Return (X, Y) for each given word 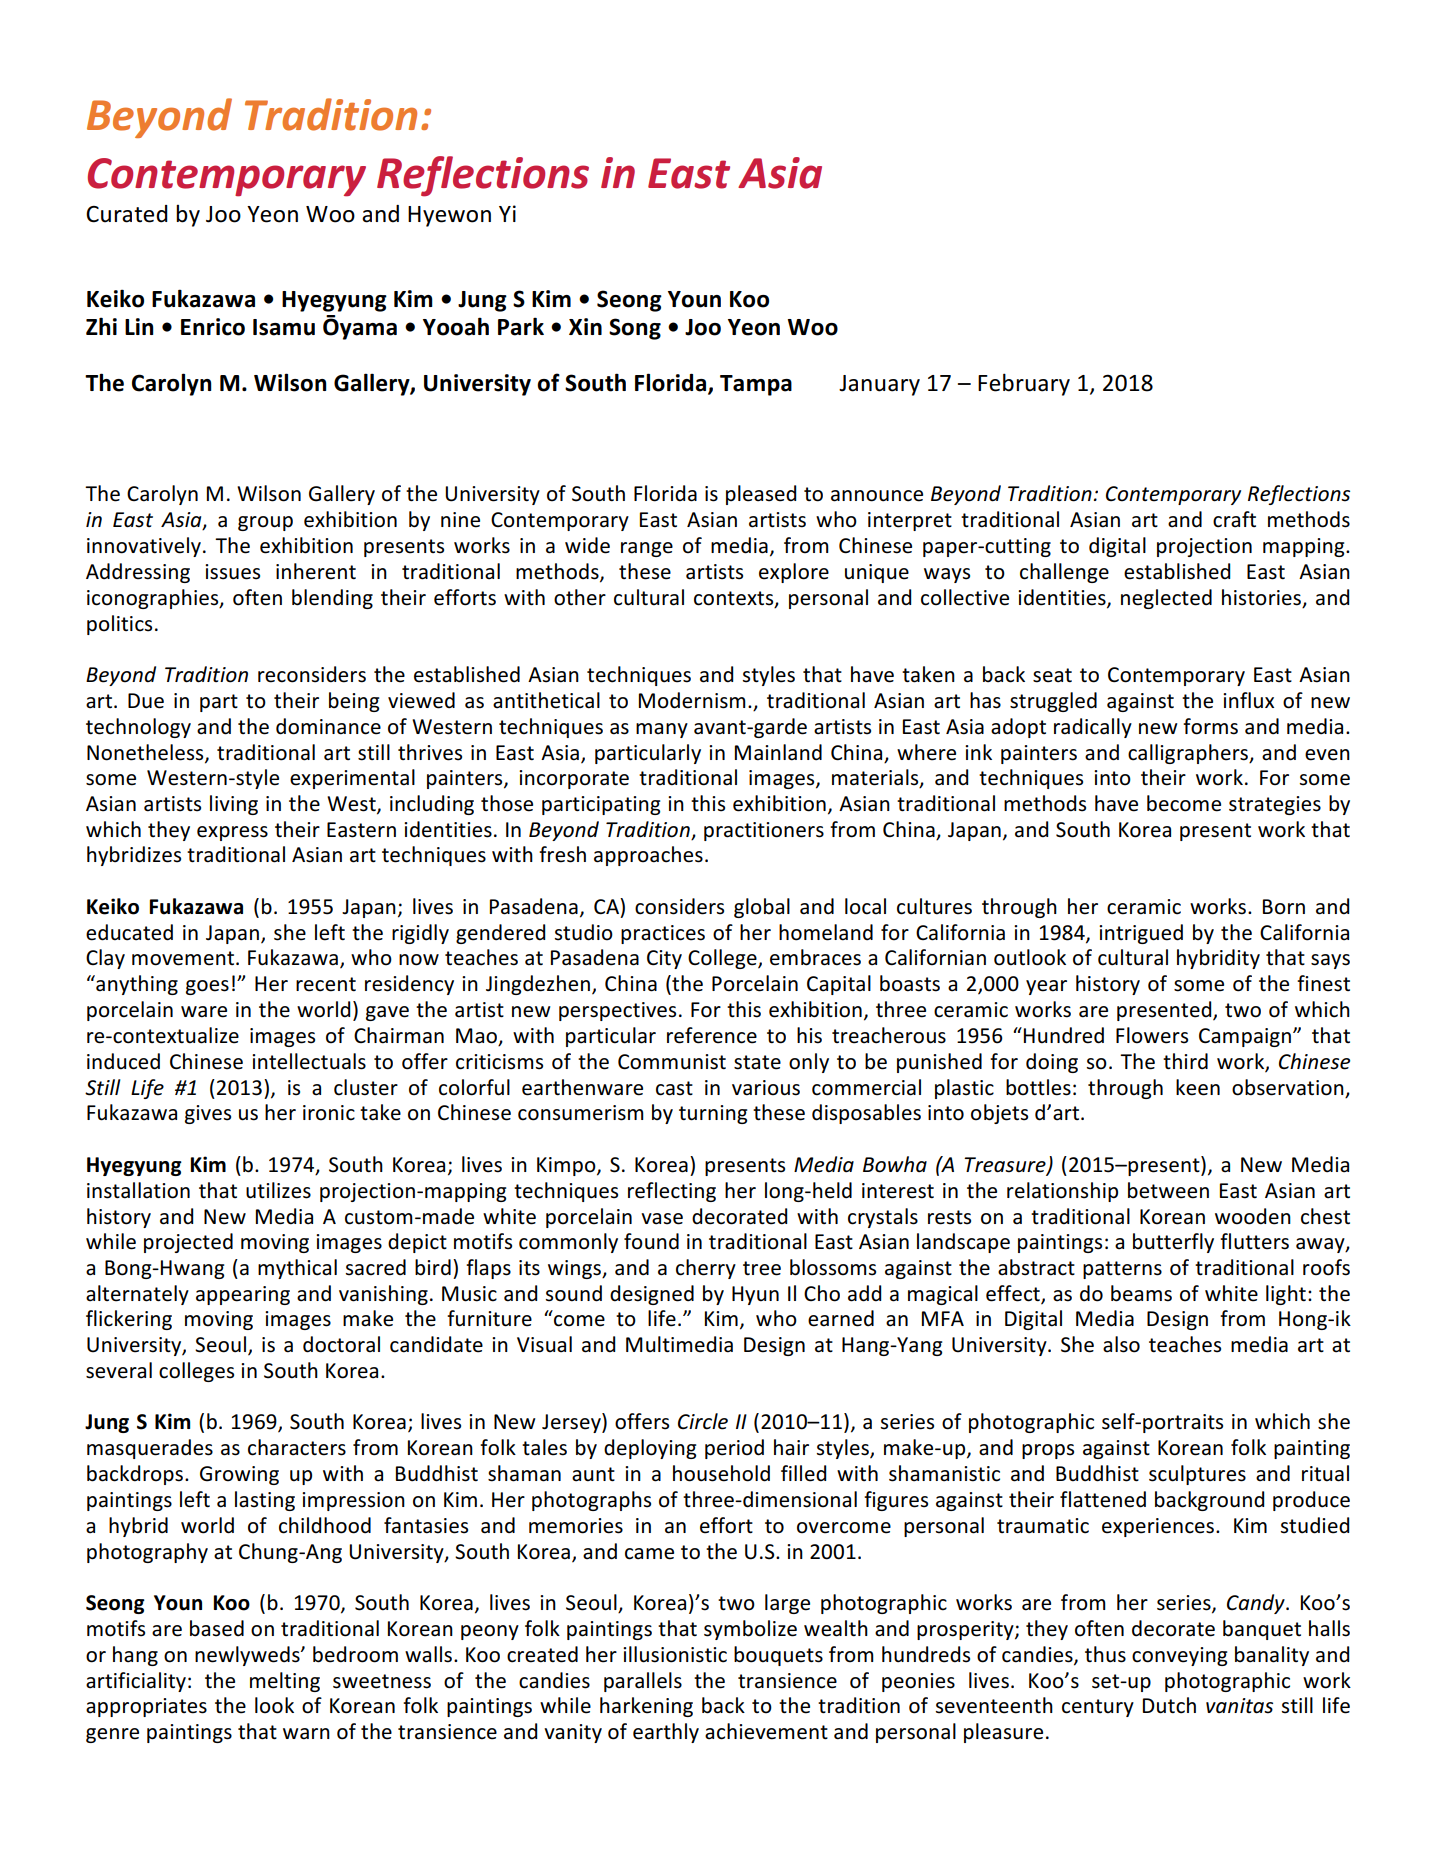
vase (662, 1219)
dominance (328, 726)
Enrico (213, 327)
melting (285, 1682)
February (1024, 384)
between (1168, 1190)
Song (635, 329)
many (662, 730)
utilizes (278, 1190)
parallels (643, 1682)
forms (1210, 726)
